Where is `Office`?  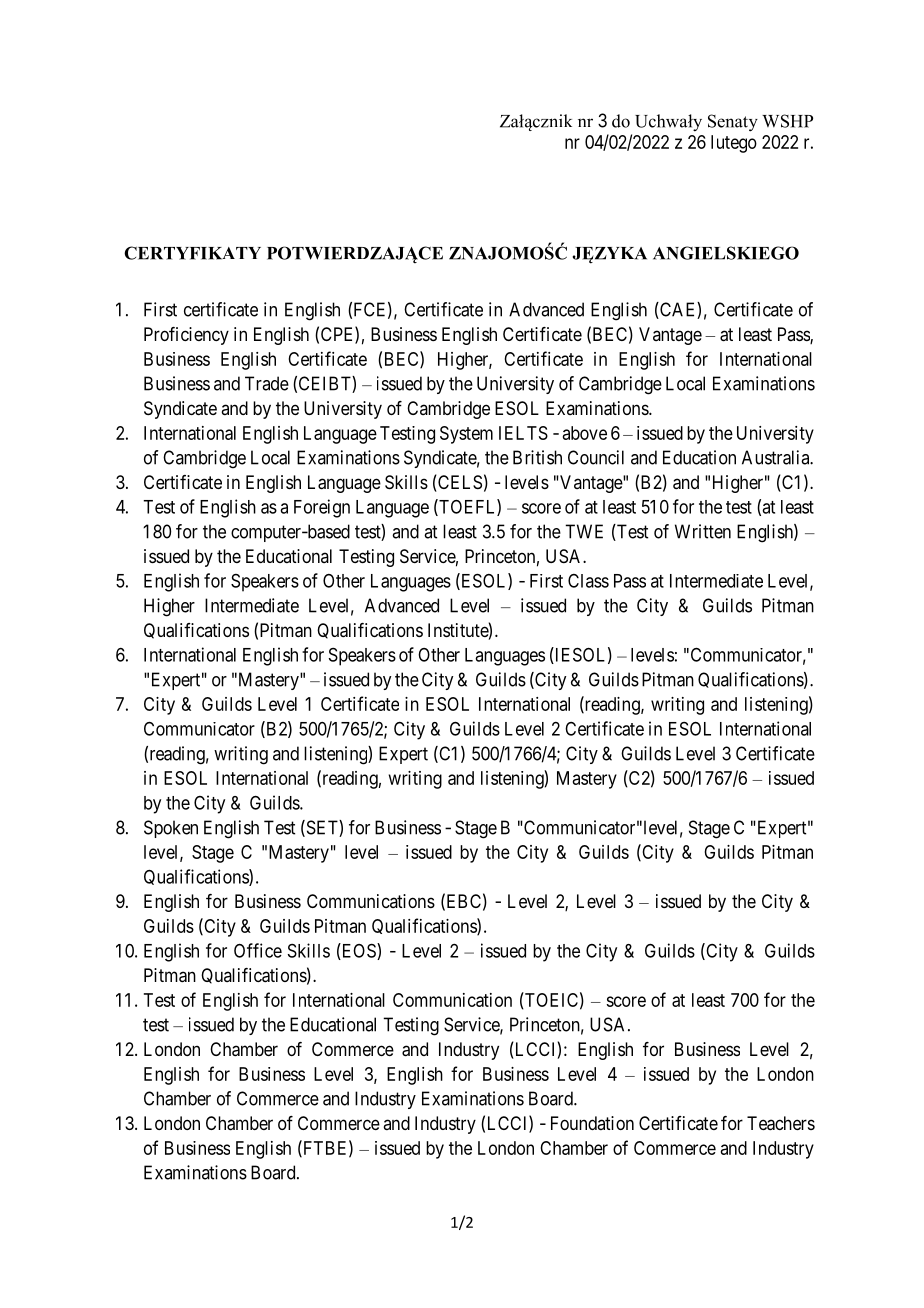 Office is located at coordinates (258, 950).
